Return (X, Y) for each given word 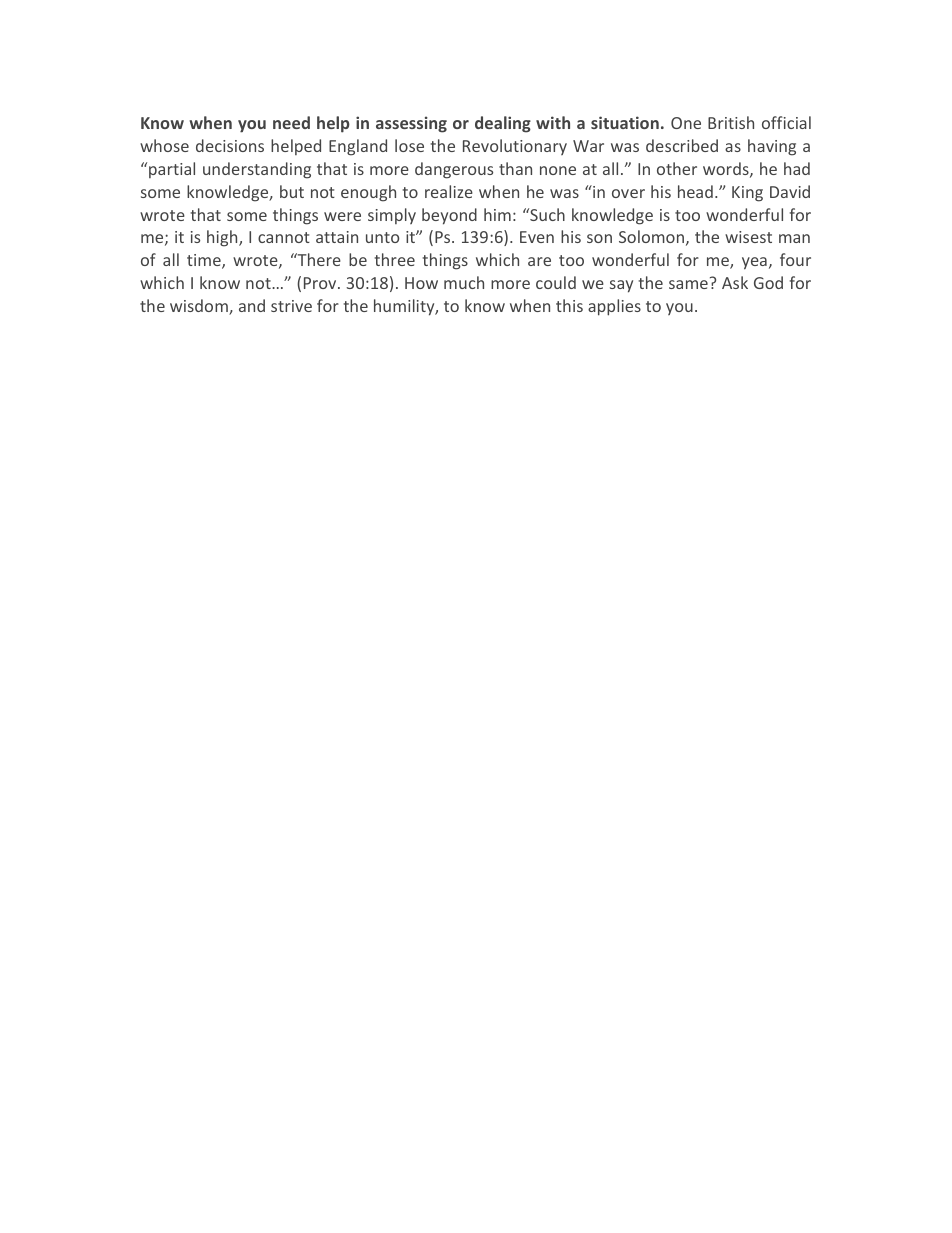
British (731, 122)
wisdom (200, 307)
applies (614, 307)
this (569, 305)
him (497, 214)
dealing (503, 124)
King (747, 194)
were (342, 216)
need (291, 122)
